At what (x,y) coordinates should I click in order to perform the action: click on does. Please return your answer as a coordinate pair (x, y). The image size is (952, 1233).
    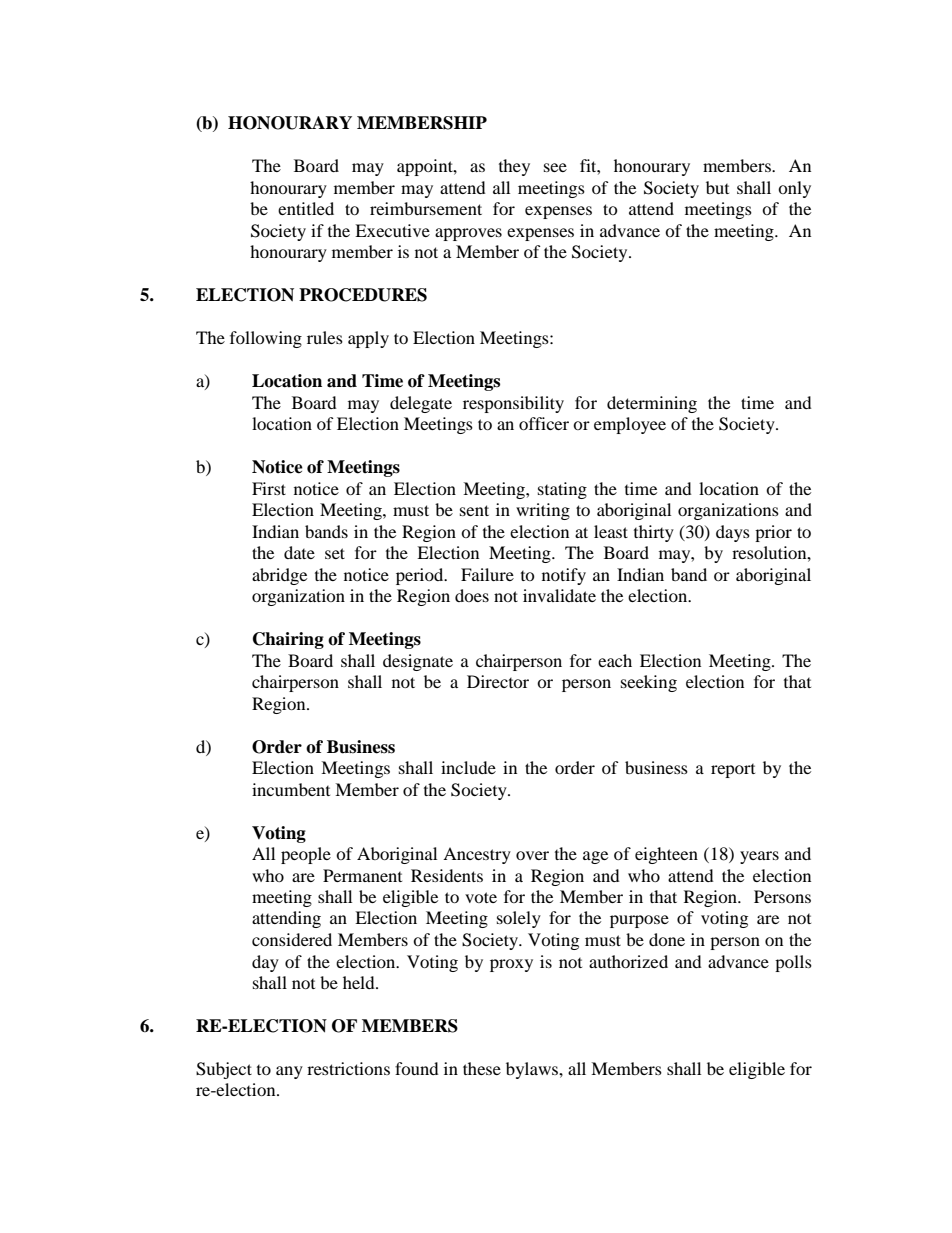
    Looking at the image, I should click on (472, 595).
